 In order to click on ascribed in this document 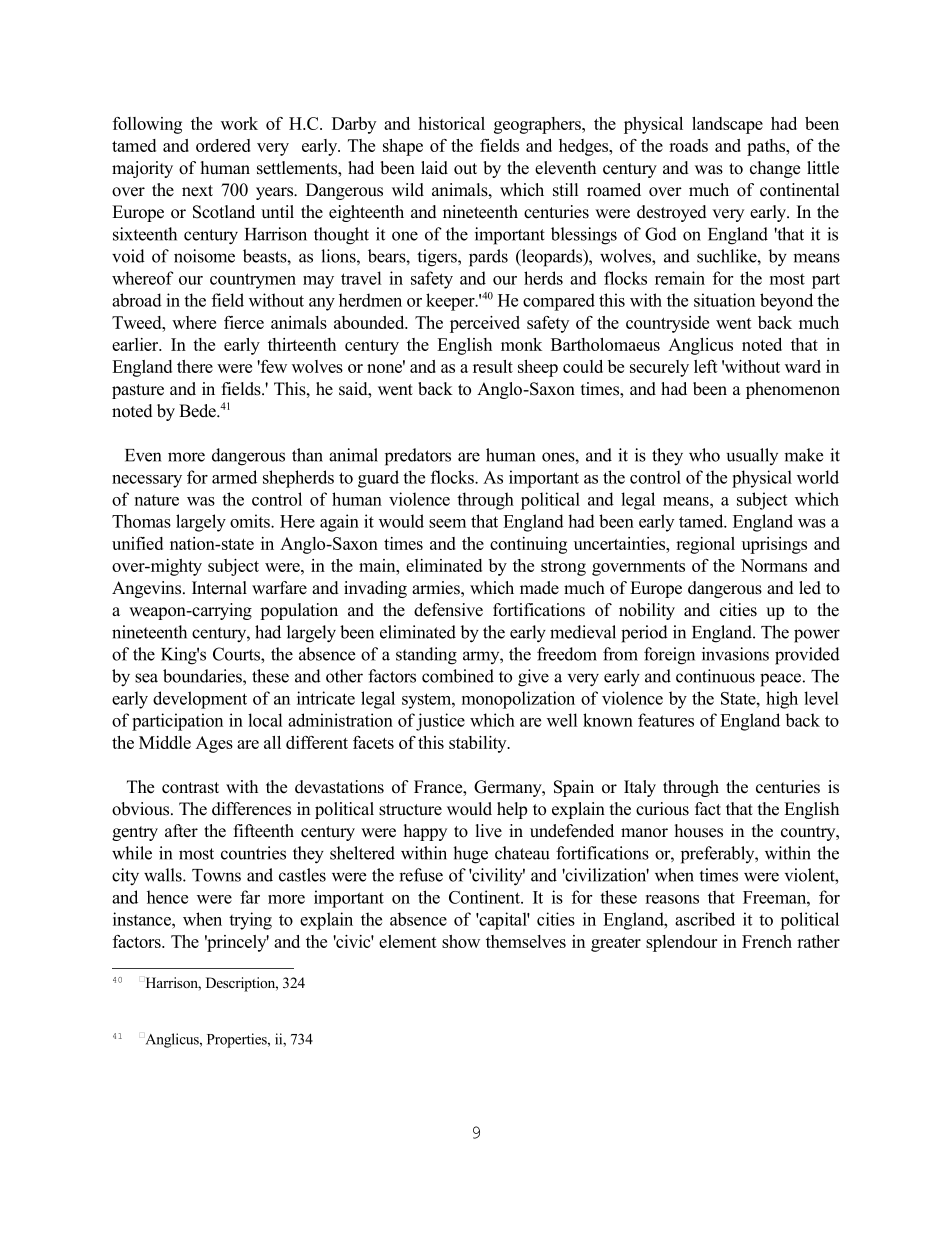, I will do `click(705, 919)`.
